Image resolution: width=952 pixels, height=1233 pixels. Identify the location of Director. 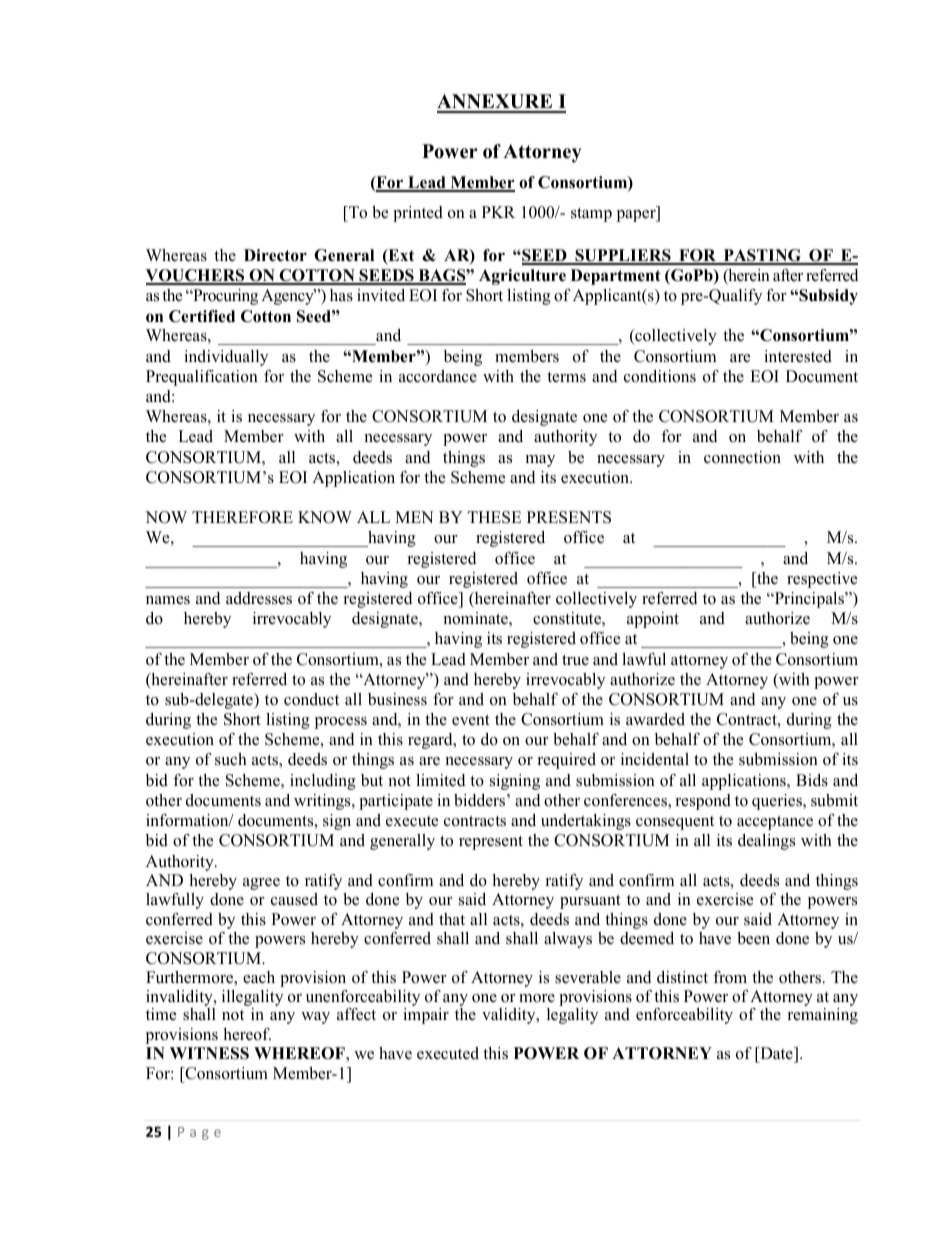
(275, 255).
